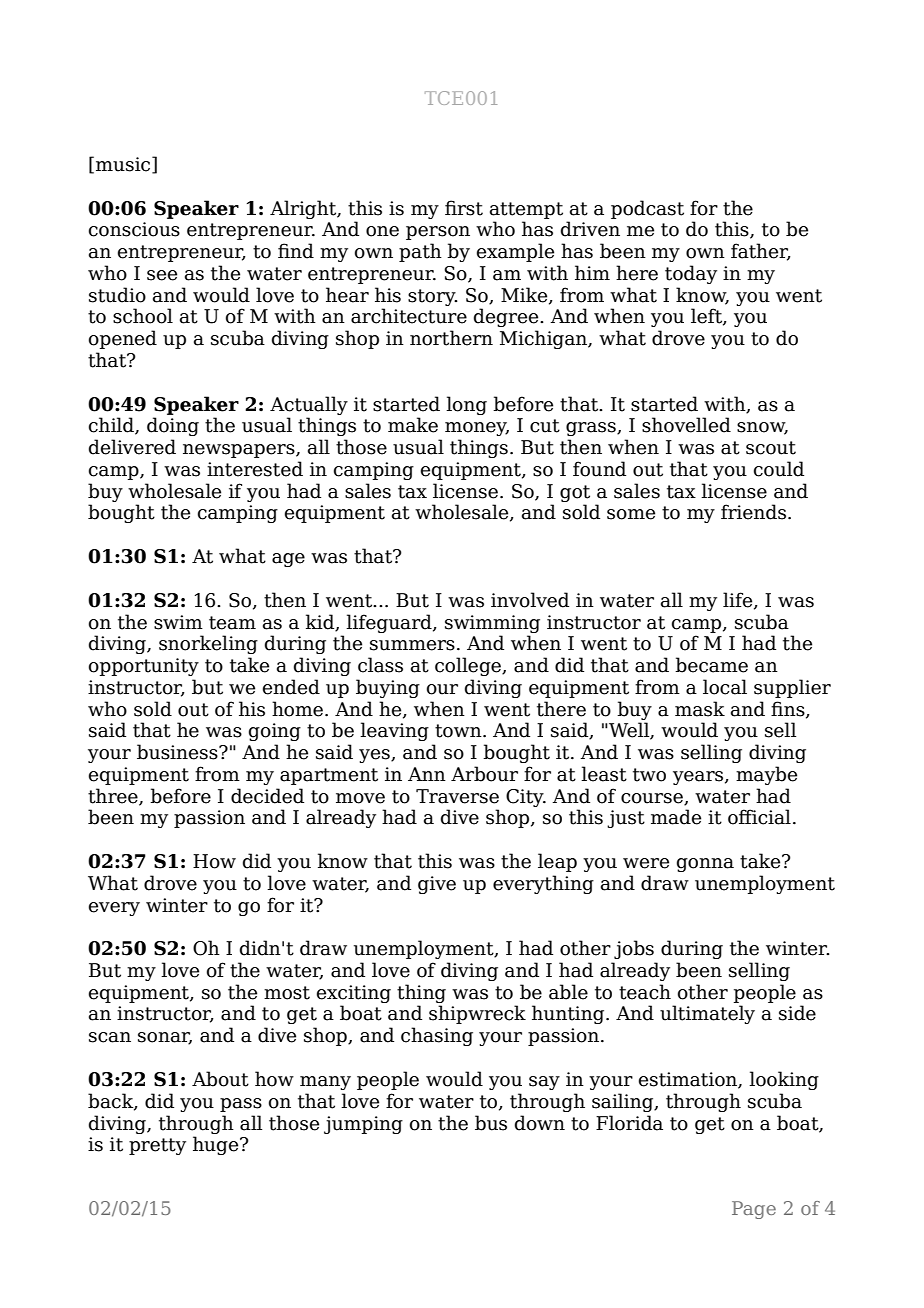 This screenshot has width=924, height=1308. What do you see at coordinates (437, 885) in the screenshot?
I see `give` at bounding box center [437, 885].
